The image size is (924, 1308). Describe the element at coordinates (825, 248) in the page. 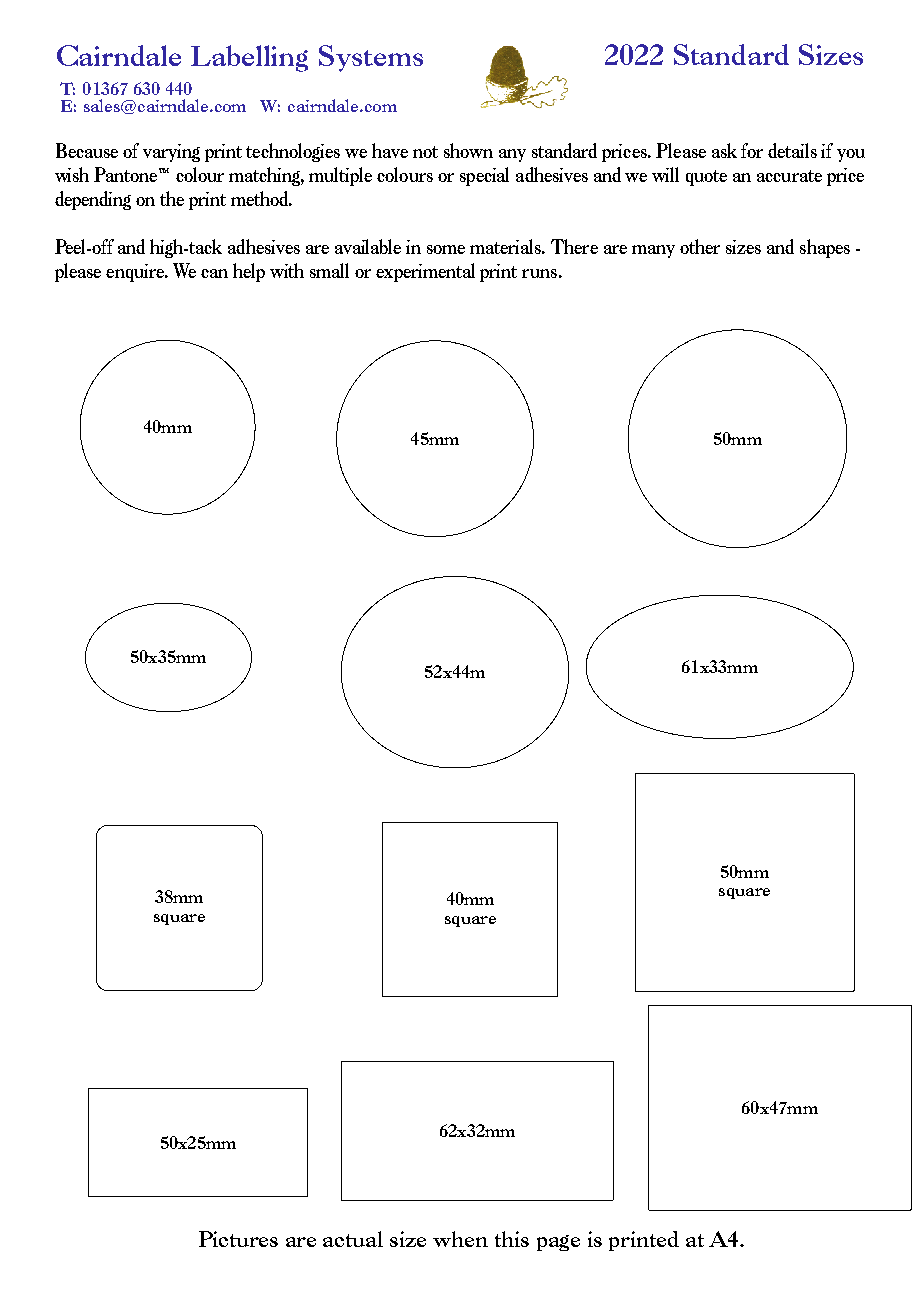

I see `shapes` at that location.
